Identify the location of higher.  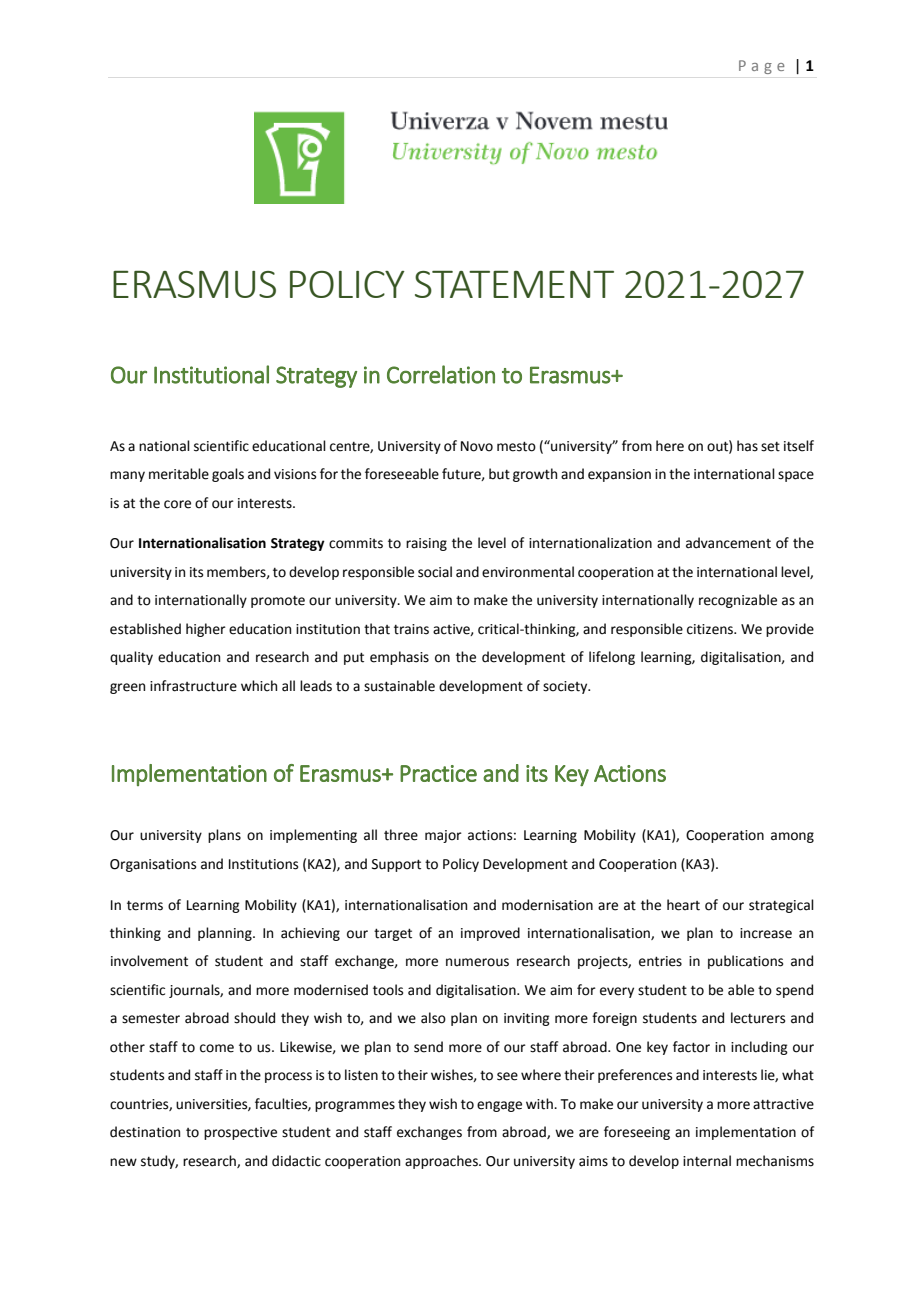
(206, 630).
